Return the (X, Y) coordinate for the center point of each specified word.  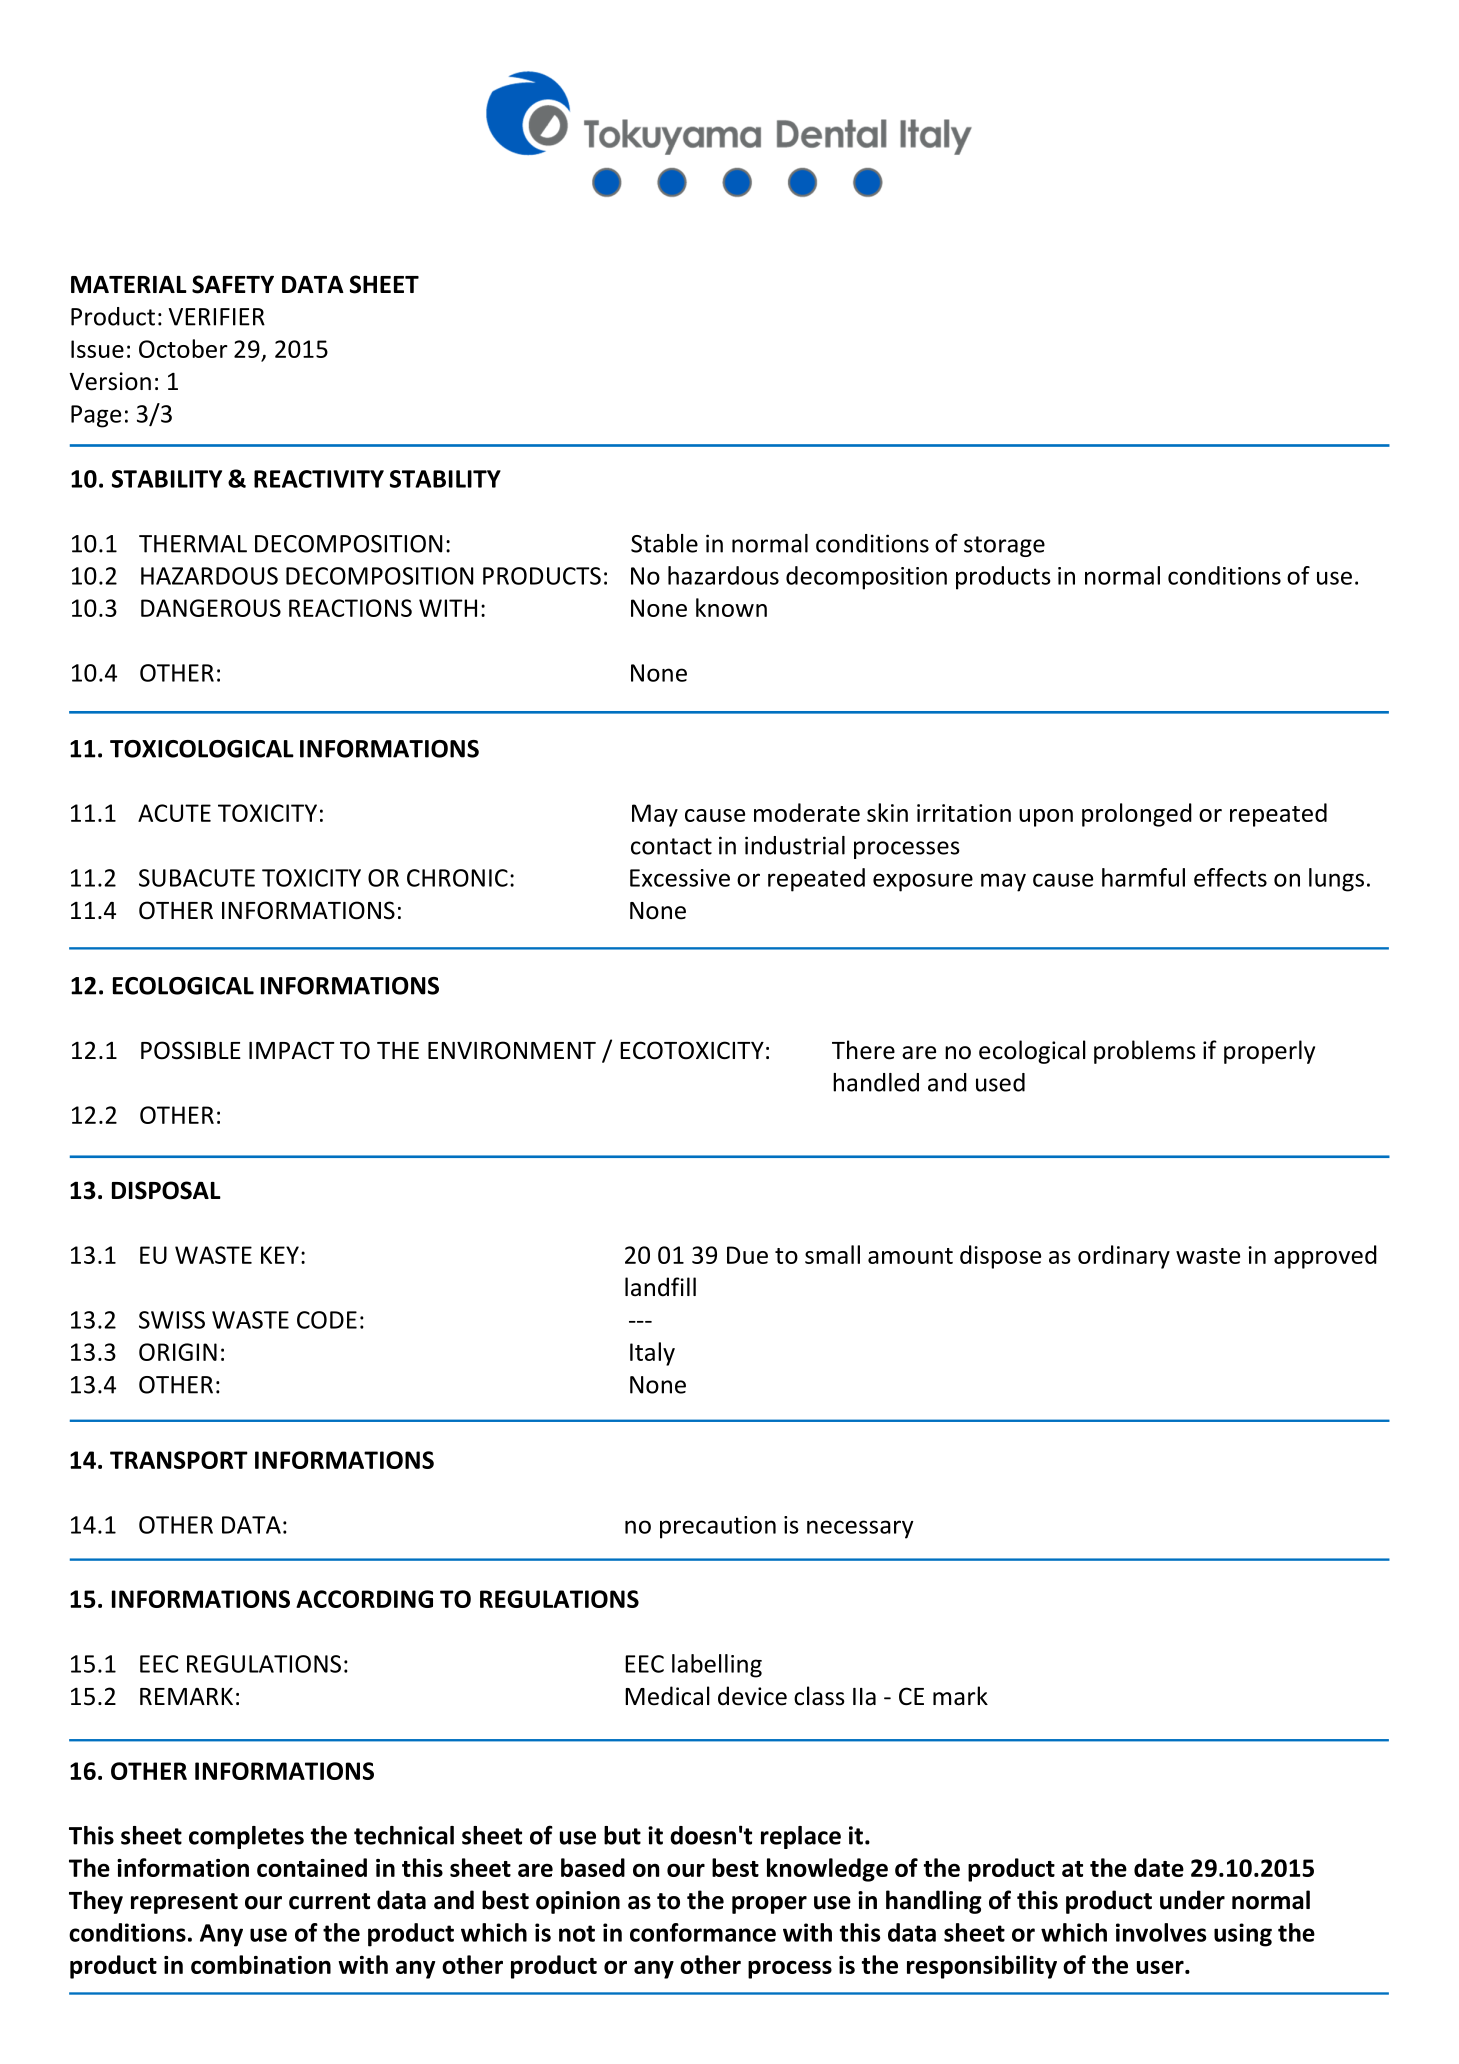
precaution (718, 1527)
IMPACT (292, 1050)
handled (876, 1082)
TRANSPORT (179, 1460)
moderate (807, 812)
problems (1145, 1052)
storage (1004, 546)
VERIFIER (217, 317)
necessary (860, 1529)
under (1192, 1900)
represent (184, 1903)
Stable (664, 543)
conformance (703, 1932)
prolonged (1137, 815)
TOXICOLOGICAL (202, 749)
